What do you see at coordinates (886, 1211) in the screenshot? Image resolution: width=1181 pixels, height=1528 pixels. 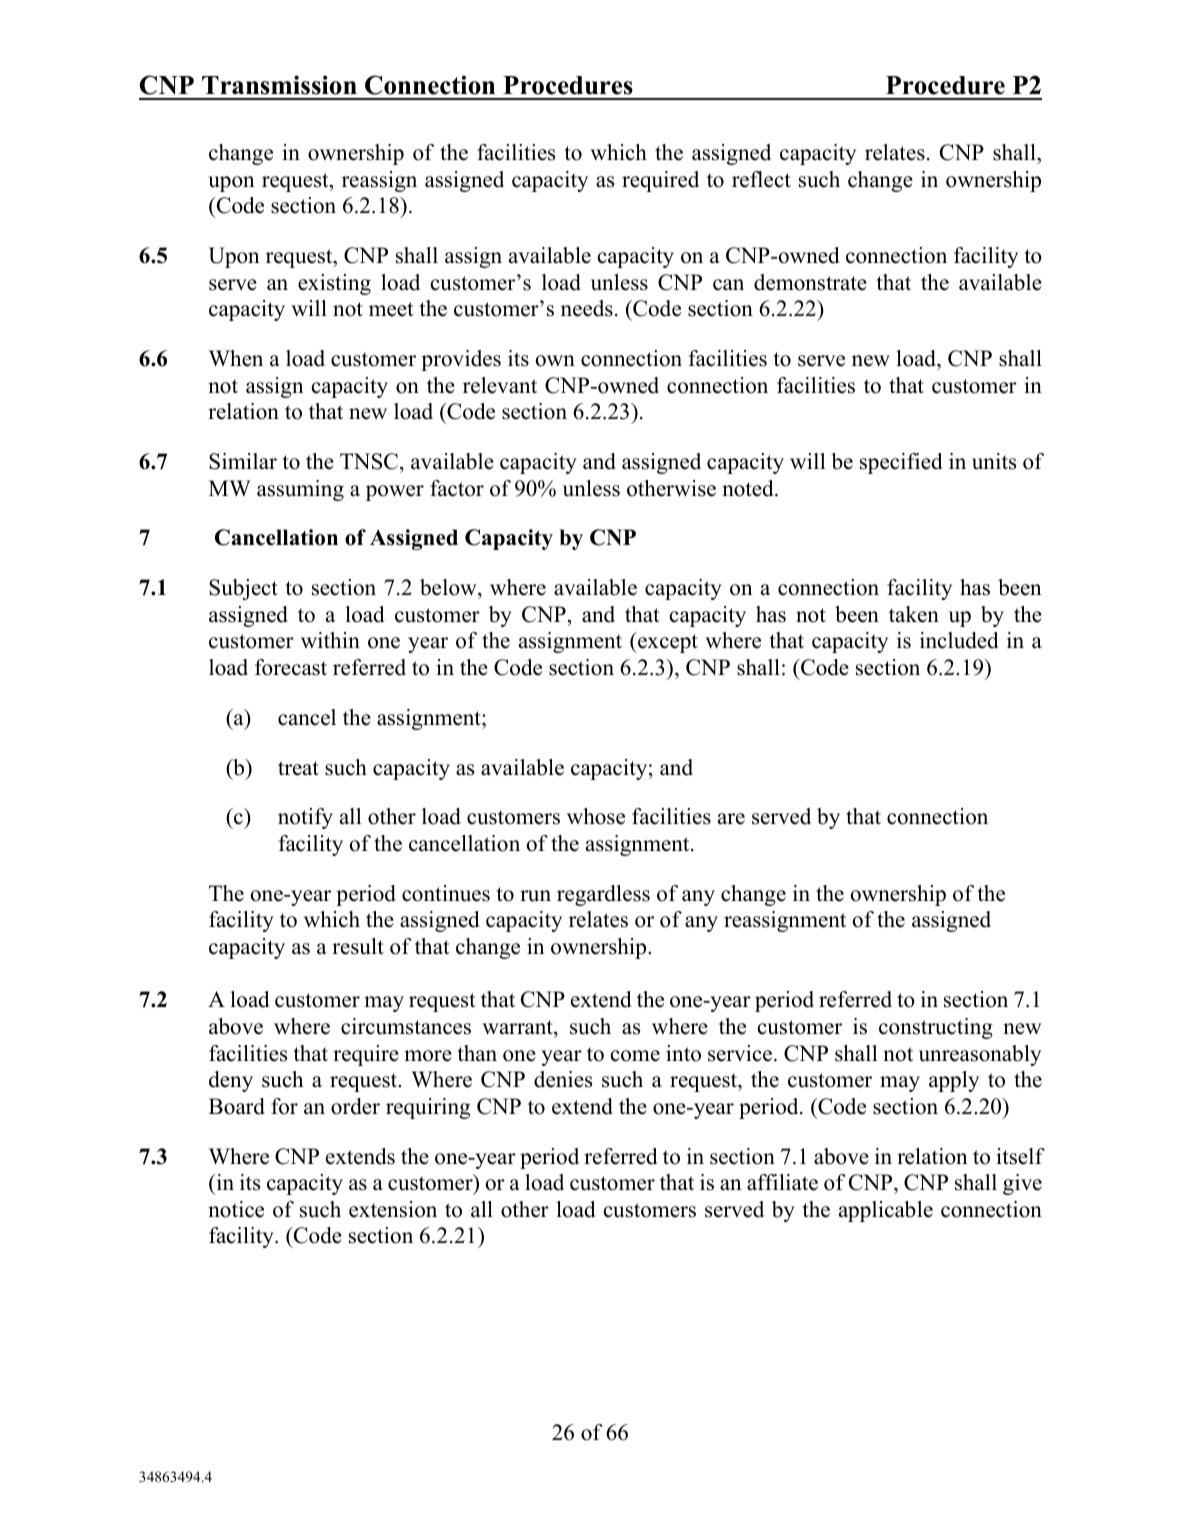 I see `applicable` at bounding box center [886, 1211].
